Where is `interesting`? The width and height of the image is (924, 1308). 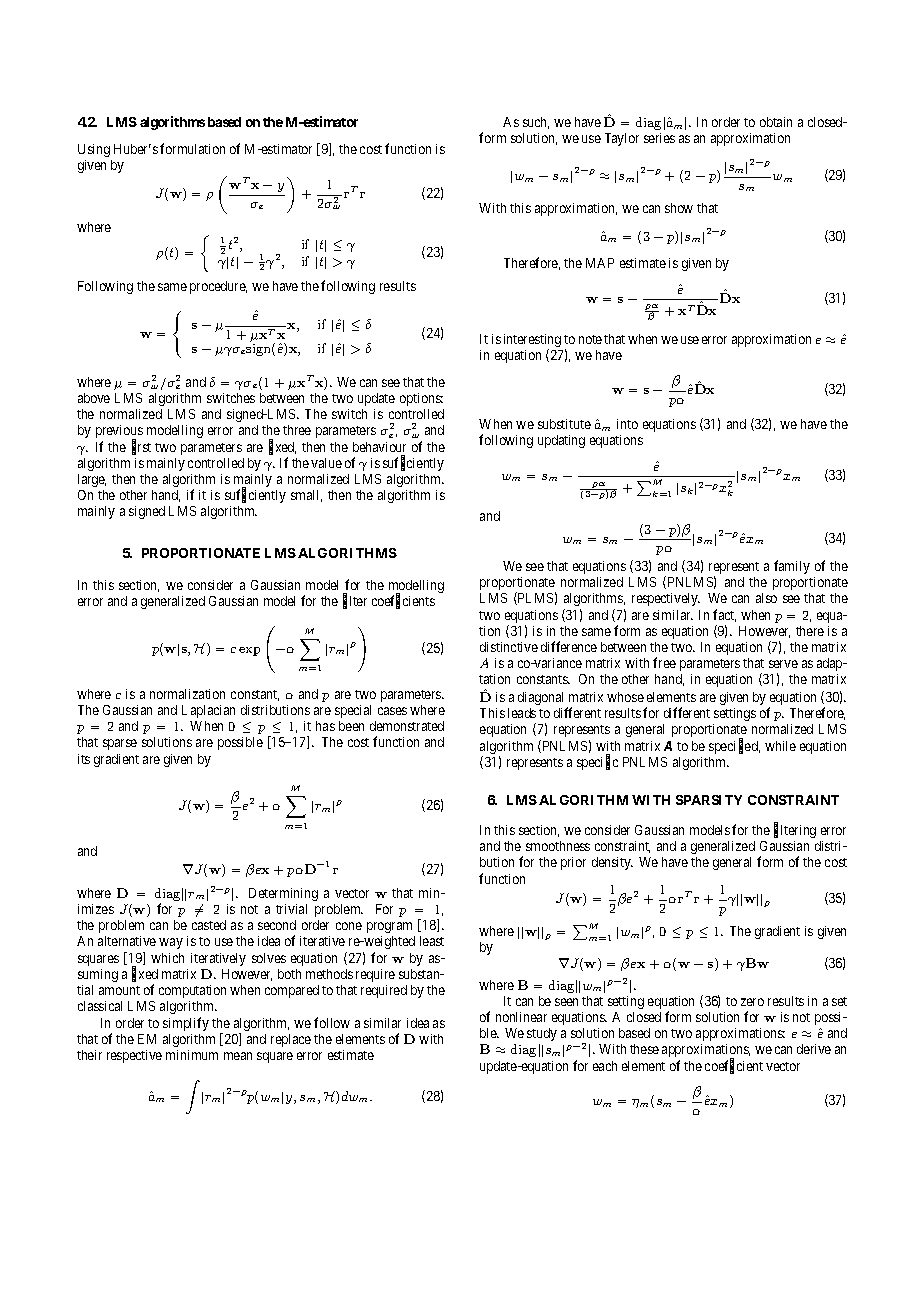
interesting is located at coordinates (532, 342).
